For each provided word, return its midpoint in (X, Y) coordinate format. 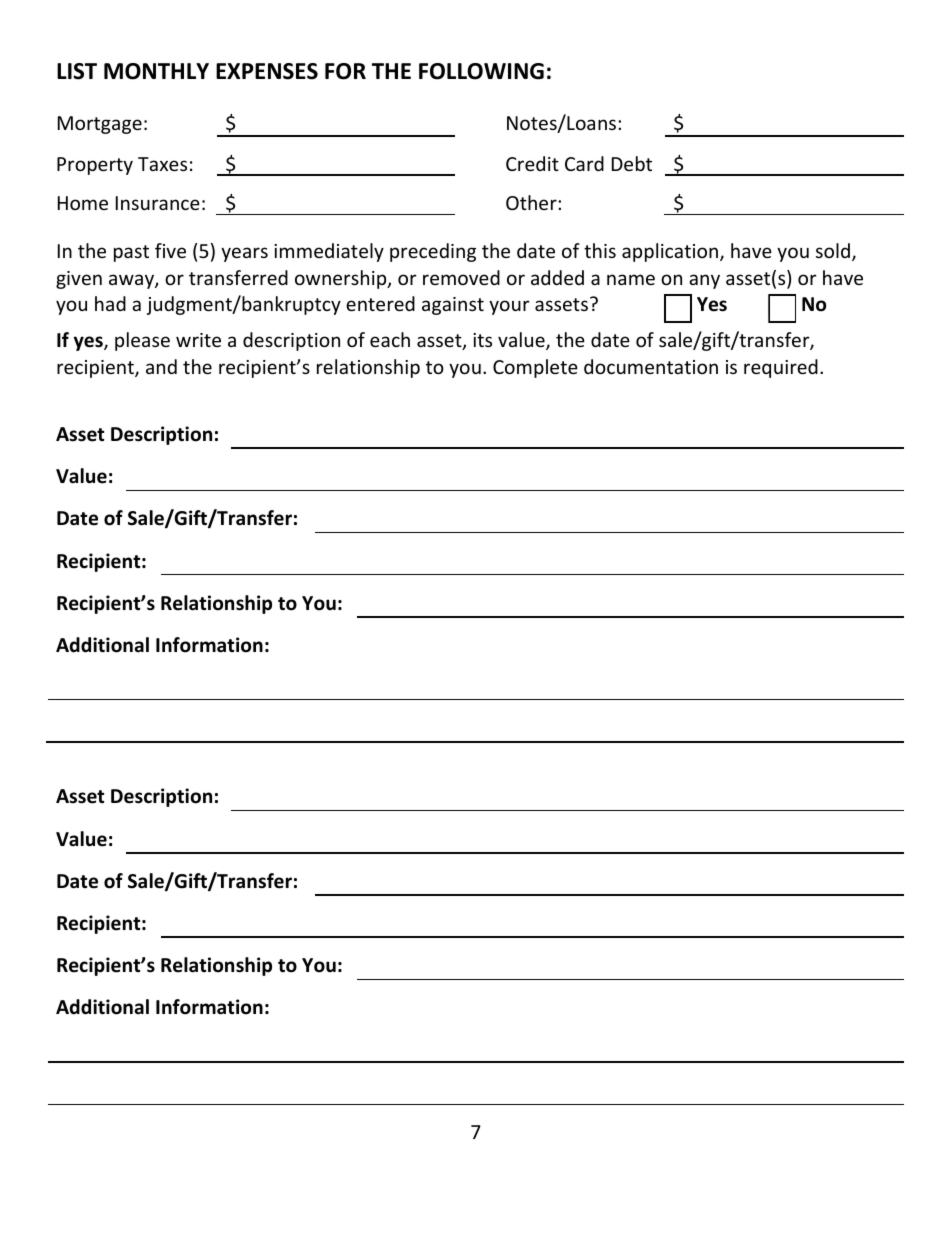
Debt (632, 163)
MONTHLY (156, 71)
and (161, 366)
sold (833, 250)
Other (532, 202)
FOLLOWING (481, 71)
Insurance (158, 203)
